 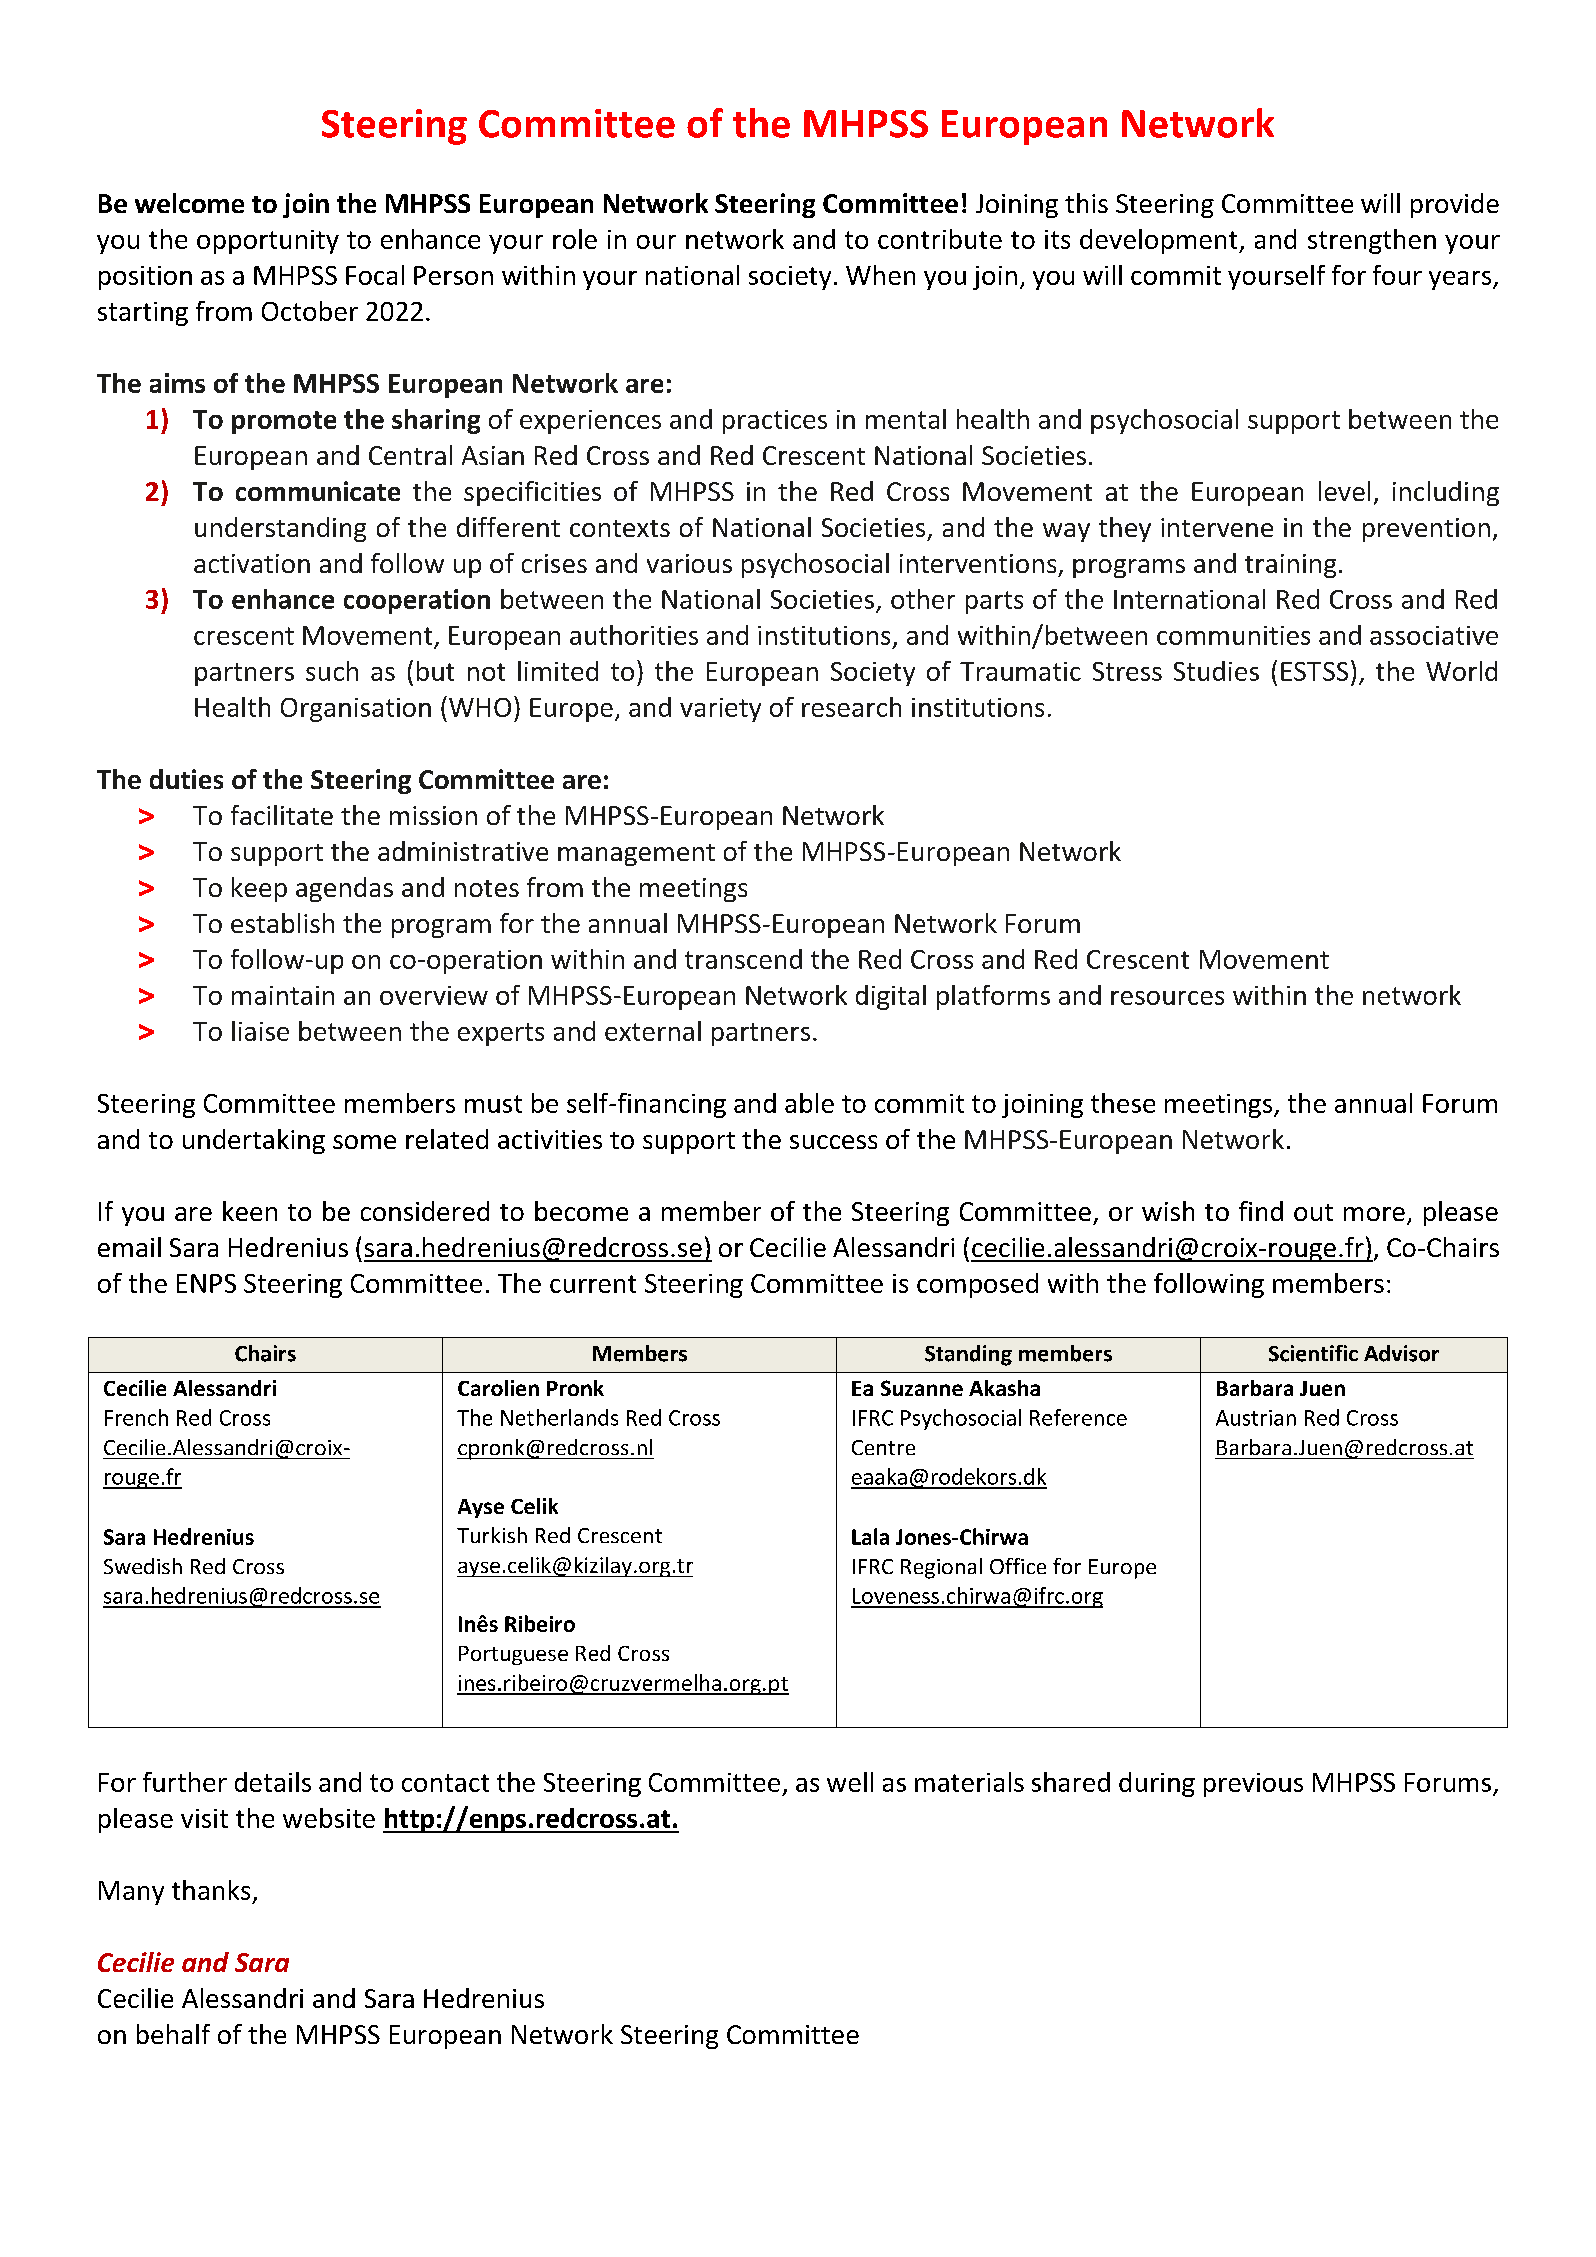 I want to click on behalf, so click(x=173, y=2034).
